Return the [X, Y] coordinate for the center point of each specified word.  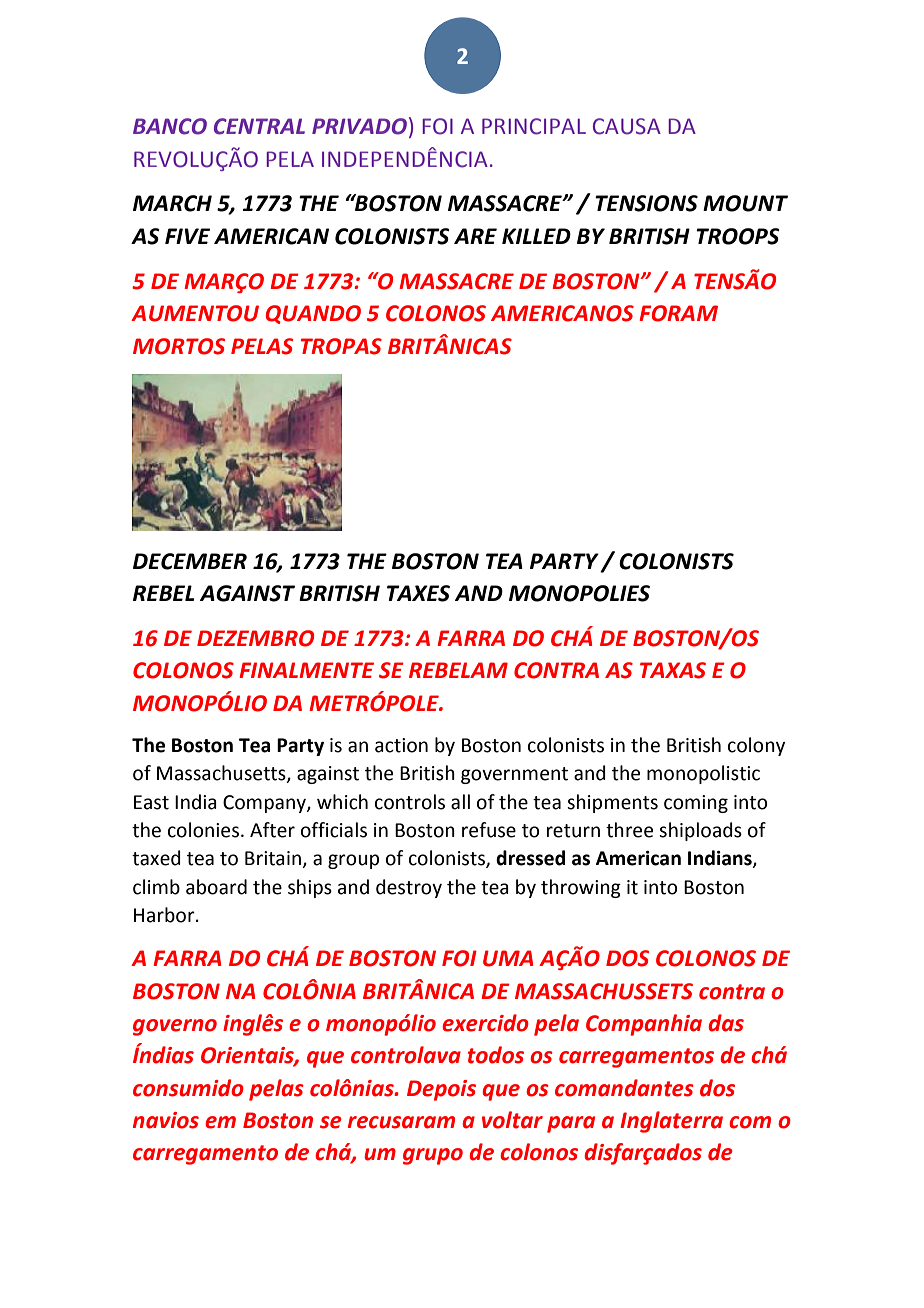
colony [756, 746]
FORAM [678, 313]
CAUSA [627, 126]
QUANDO [313, 314]
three [629, 830]
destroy [409, 888]
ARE [475, 236]
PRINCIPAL [534, 126]
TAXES [418, 593]
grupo [433, 1156]
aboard [216, 887]
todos [496, 1055]
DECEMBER [190, 561]
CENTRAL [259, 126]
